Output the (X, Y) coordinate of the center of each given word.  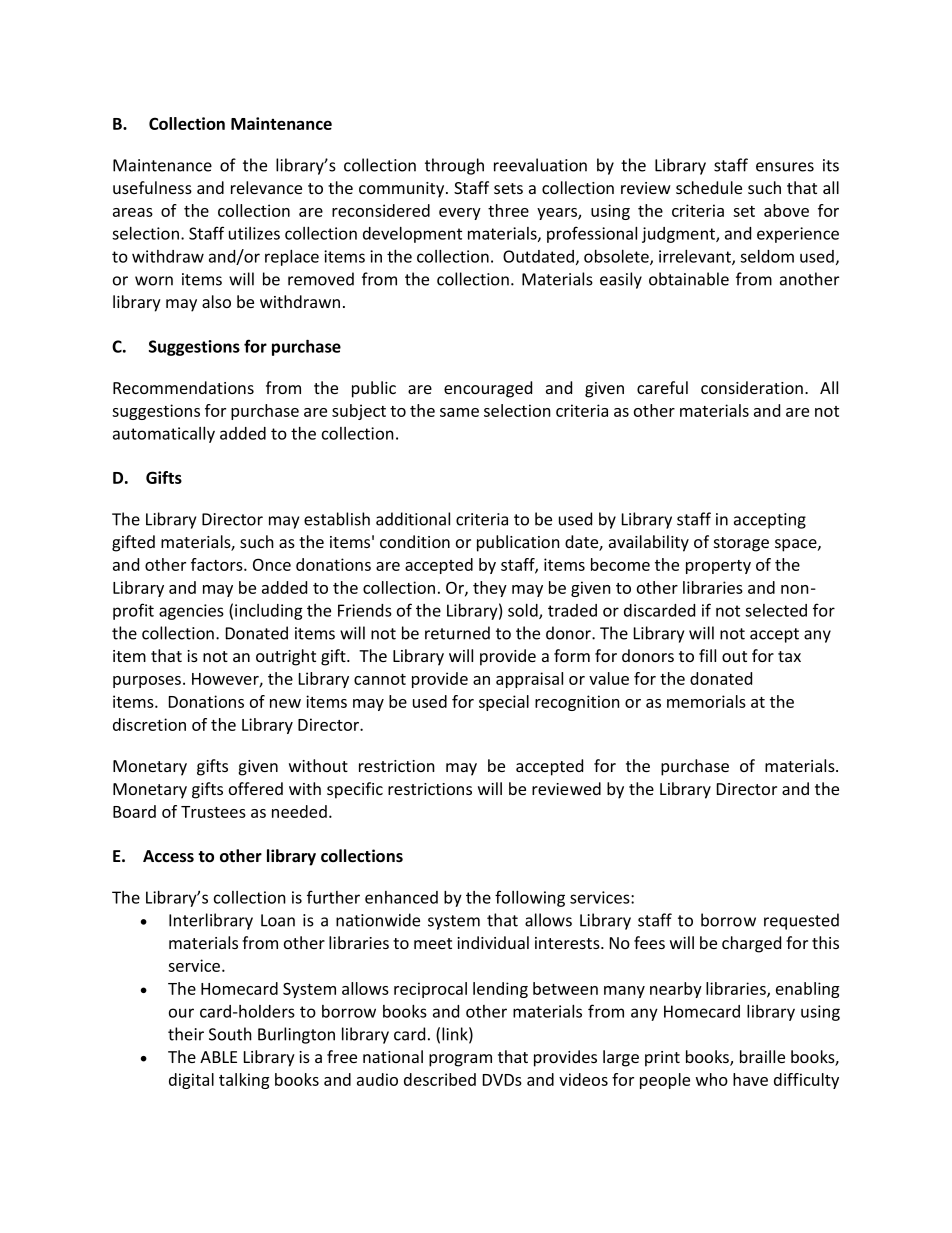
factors (218, 564)
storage (741, 544)
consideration (752, 387)
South (230, 1034)
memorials (706, 701)
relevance (266, 187)
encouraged (488, 389)
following (530, 898)
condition (415, 541)
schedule (709, 187)
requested (801, 921)
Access (168, 856)
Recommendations (183, 387)
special (504, 703)
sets (508, 188)
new (285, 703)
